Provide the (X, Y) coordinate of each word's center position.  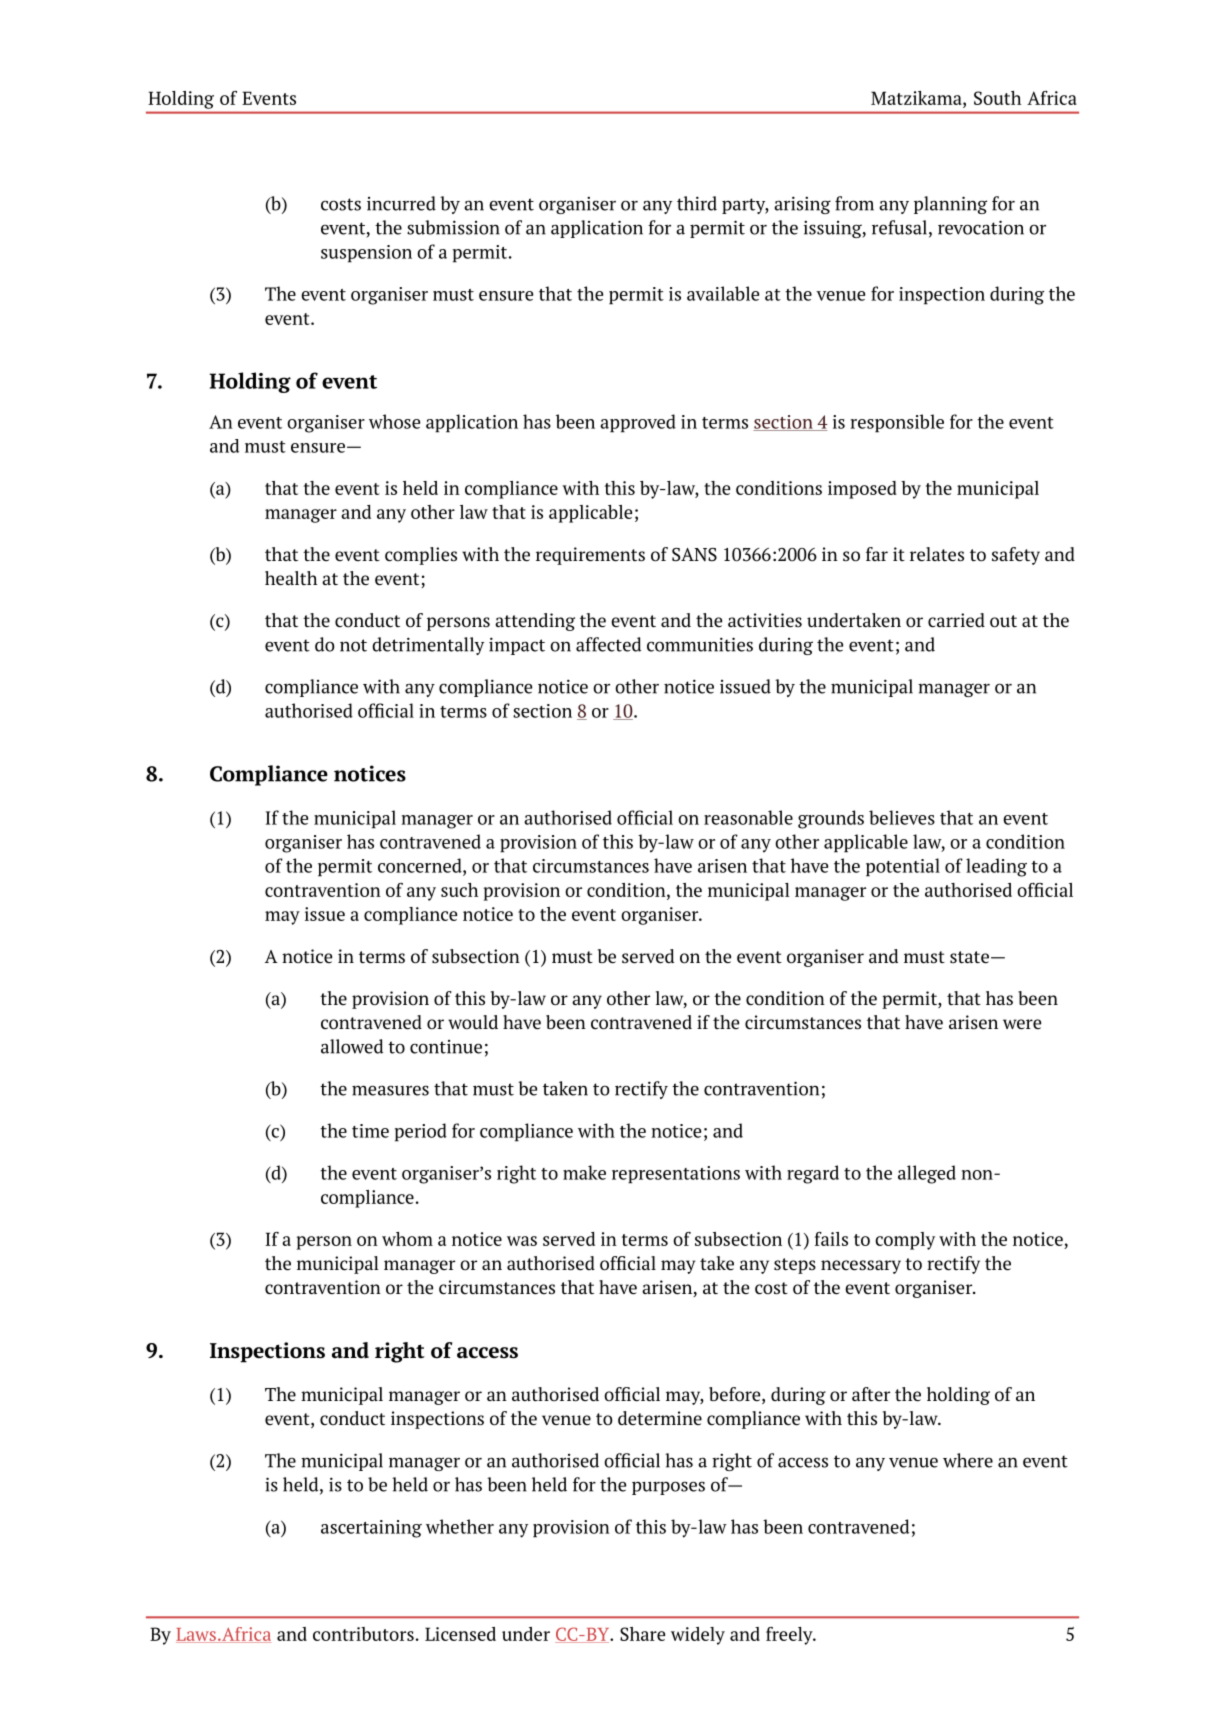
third (697, 203)
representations (676, 1175)
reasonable (748, 817)
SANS (694, 555)
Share (642, 1634)
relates (937, 554)
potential (903, 867)
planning (950, 205)
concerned (421, 865)
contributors (363, 1634)
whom (407, 1239)
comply (905, 1241)
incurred (401, 203)
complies (421, 556)
